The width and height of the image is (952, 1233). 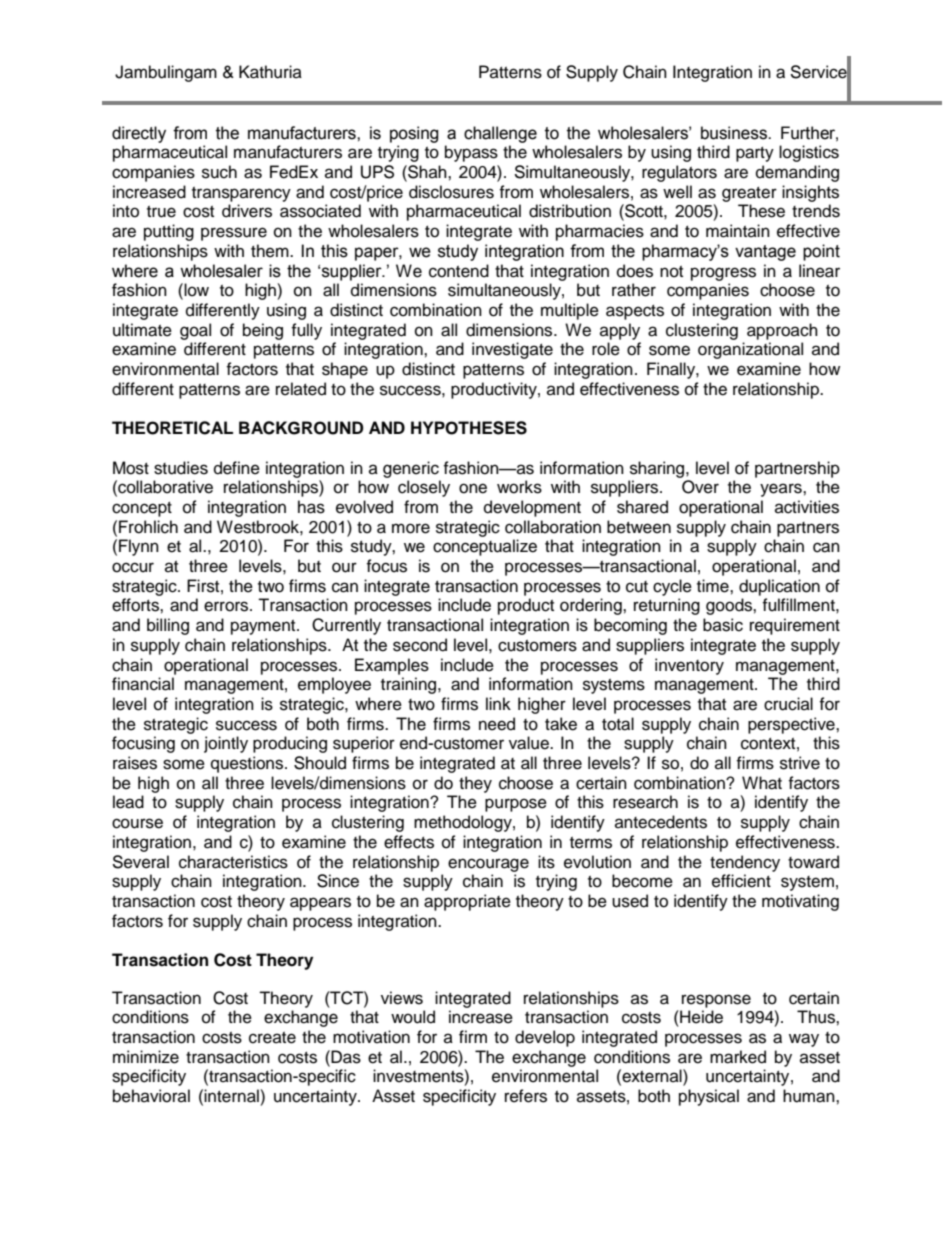 I want to click on THEORETICAL, so click(x=172, y=428).
